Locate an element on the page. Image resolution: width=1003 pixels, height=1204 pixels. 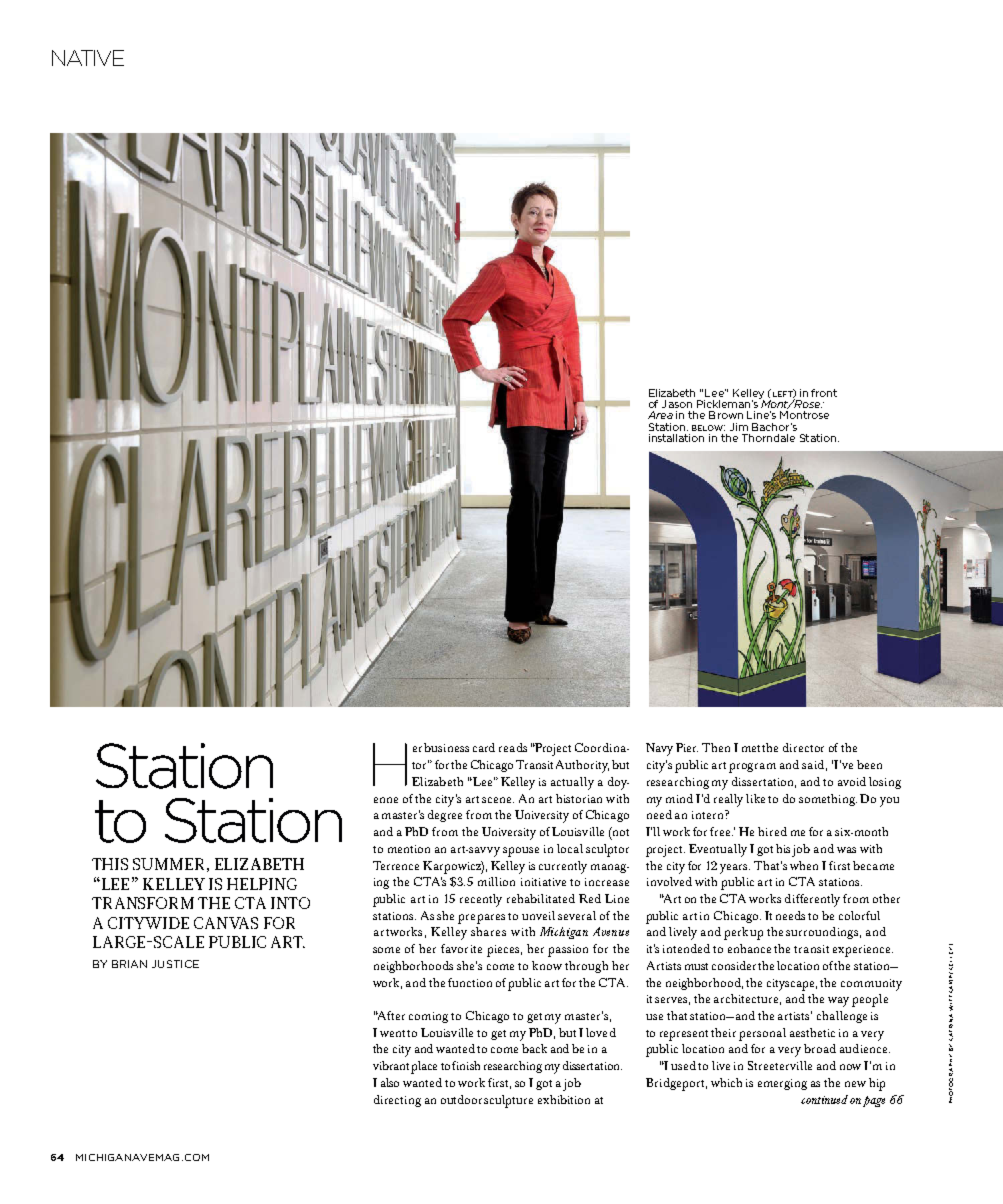
Jim is located at coordinates (739, 427).
